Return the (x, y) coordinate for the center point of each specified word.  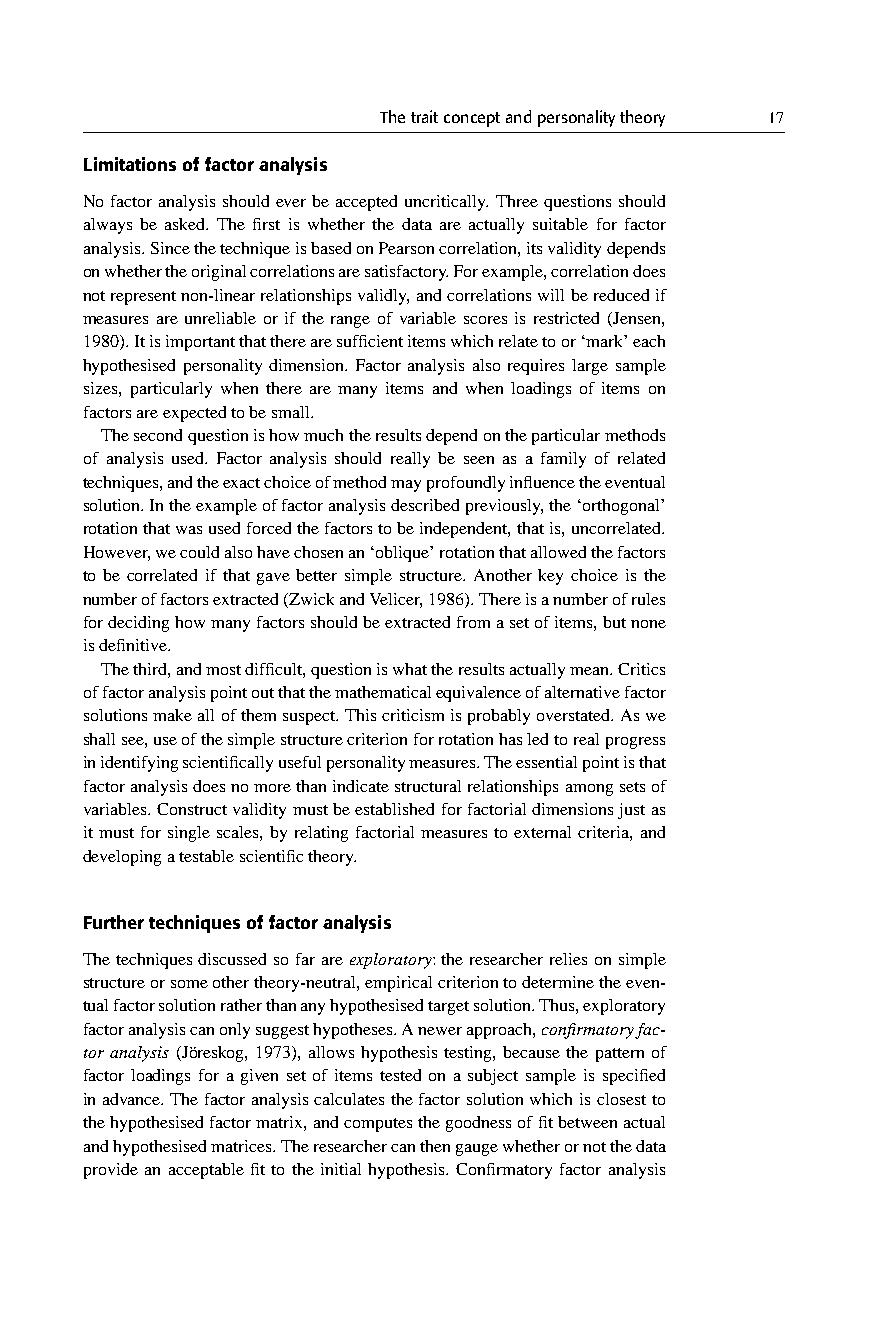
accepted (366, 203)
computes (378, 1125)
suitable (560, 224)
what (410, 669)
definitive (134, 645)
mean (590, 671)
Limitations (130, 164)
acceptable (206, 1171)
